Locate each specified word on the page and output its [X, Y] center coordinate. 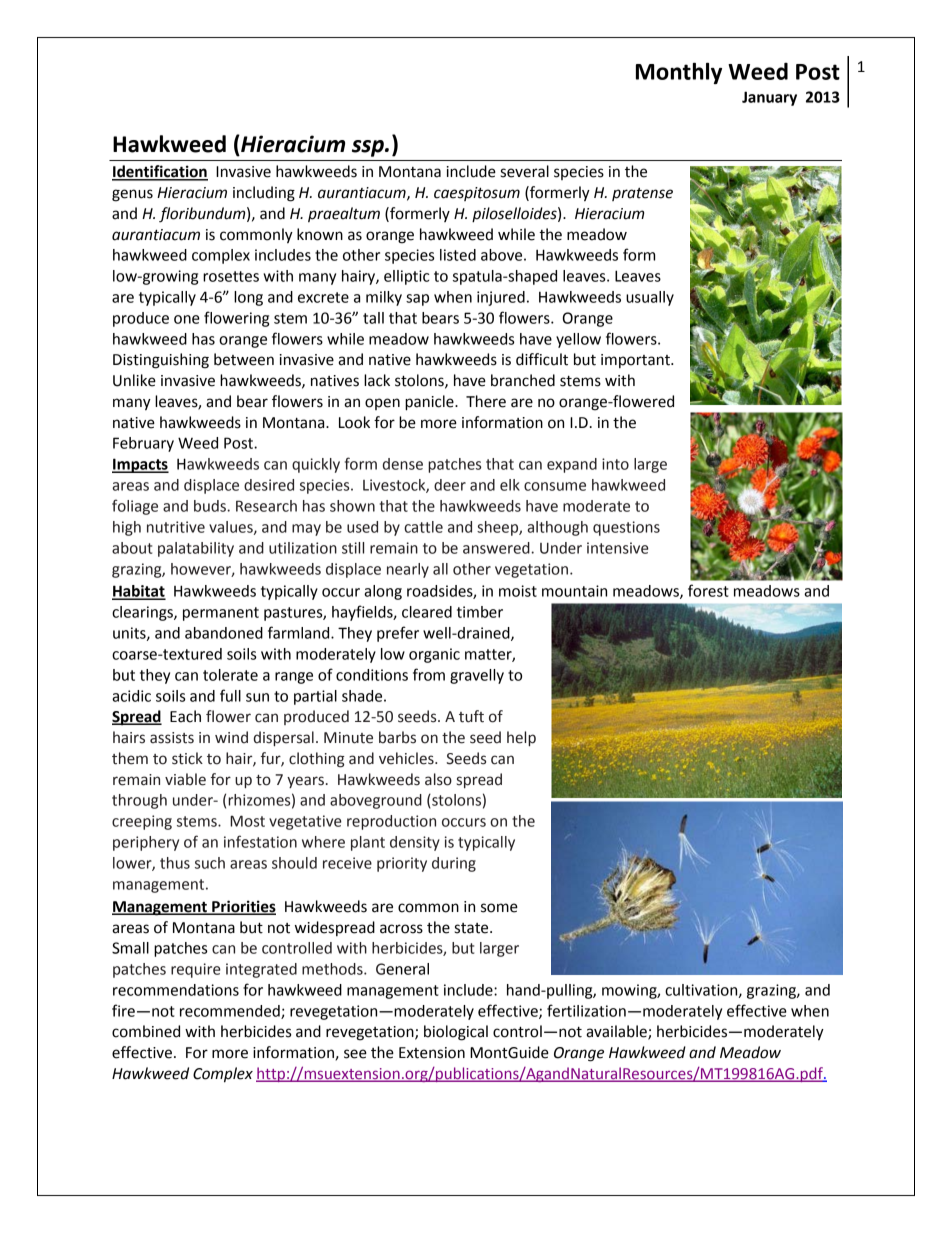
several [525, 171]
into [615, 464]
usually [650, 298]
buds [211, 506]
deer [450, 485]
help [521, 738]
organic [434, 655]
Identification [160, 172]
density [415, 843]
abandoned [224, 633]
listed [458, 255]
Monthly [679, 73]
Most [247, 821]
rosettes [231, 276]
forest [708, 590]
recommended [231, 1012]
